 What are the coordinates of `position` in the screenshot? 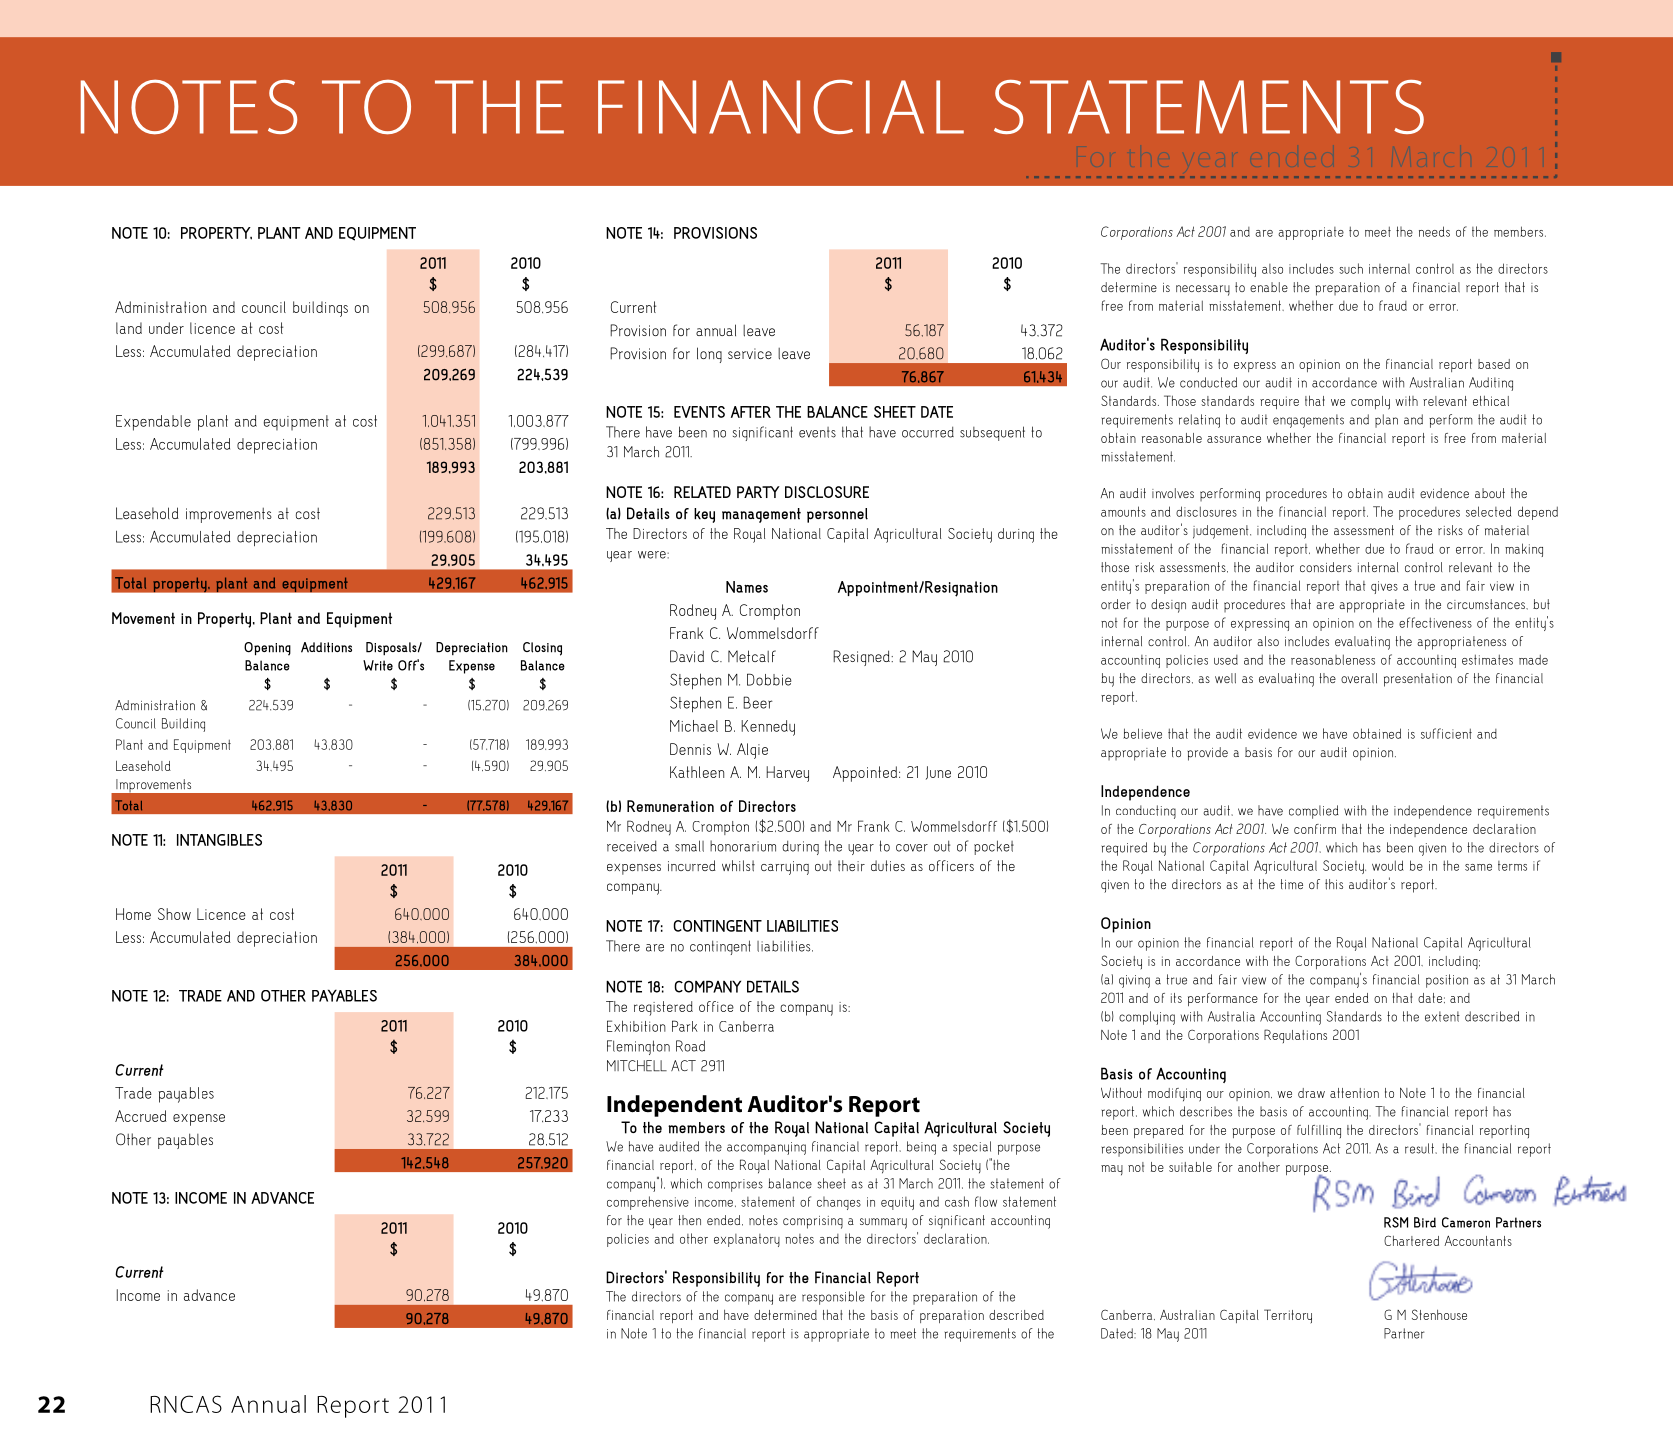 It's located at (1447, 981).
